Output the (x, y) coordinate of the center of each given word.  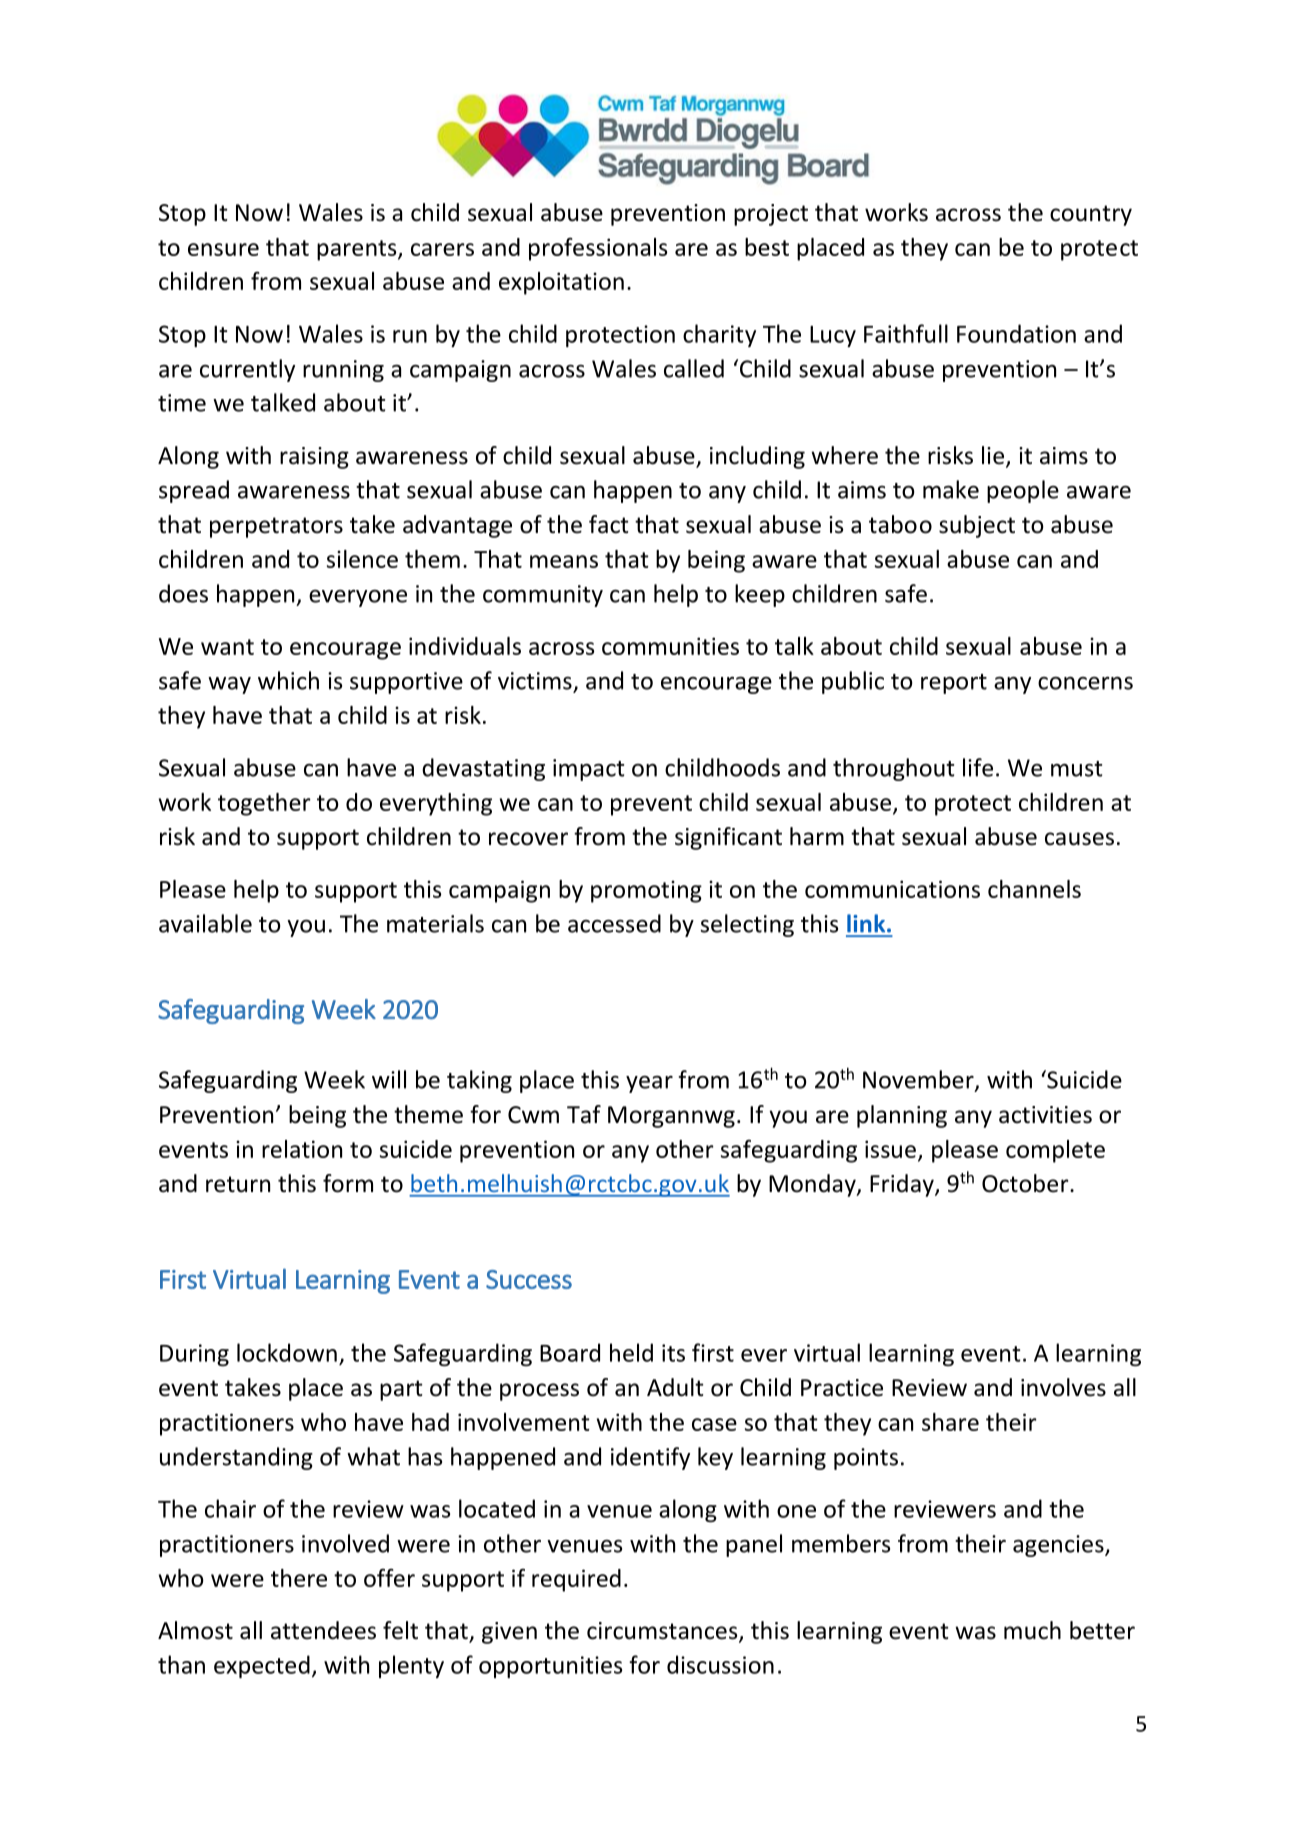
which (288, 680)
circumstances (663, 1632)
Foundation (1016, 333)
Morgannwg (671, 1117)
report (954, 684)
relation (302, 1149)
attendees (323, 1630)
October (1026, 1183)
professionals (598, 249)
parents (358, 250)
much (1032, 1630)
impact (588, 770)
